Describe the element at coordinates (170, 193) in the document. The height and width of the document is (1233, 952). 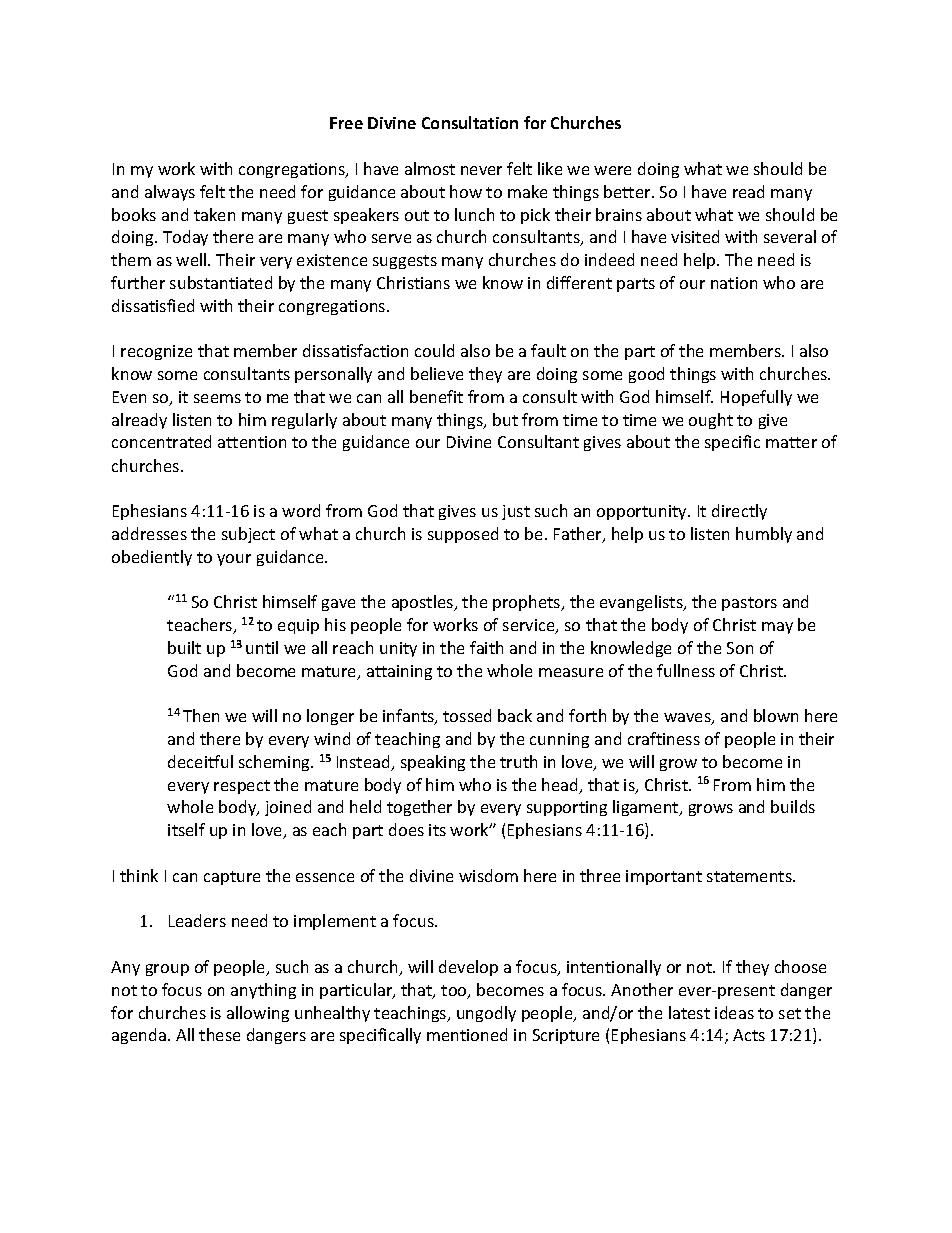
I see `always` at that location.
